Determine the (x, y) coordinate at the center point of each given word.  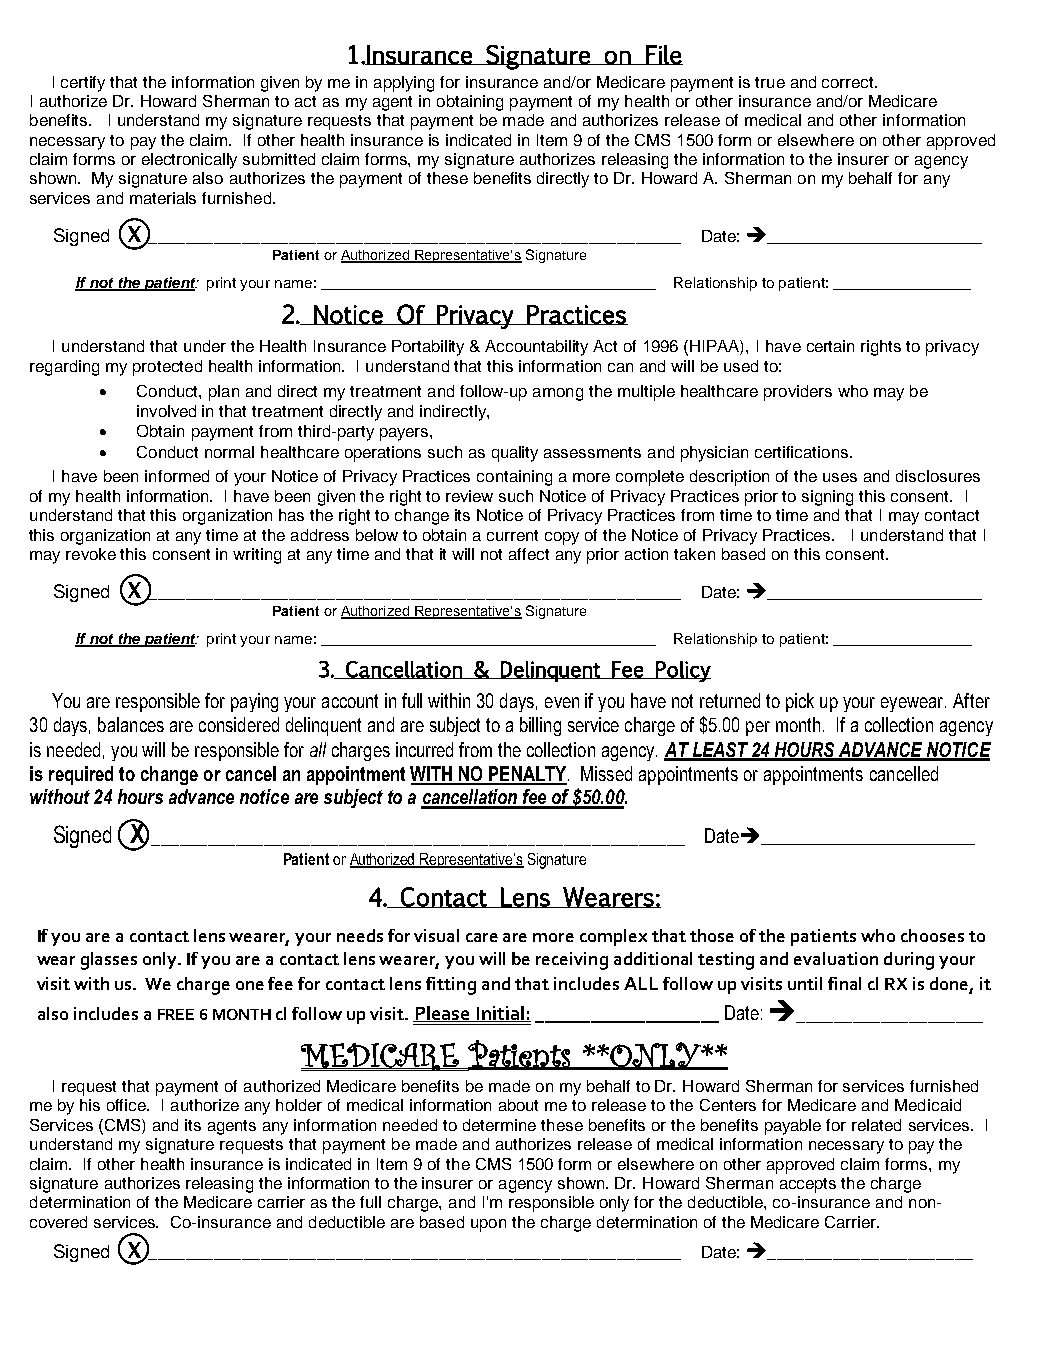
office (128, 1105)
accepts (808, 1185)
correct (849, 82)
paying (254, 702)
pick (800, 702)
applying (404, 84)
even (562, 702)
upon (488, 1225)
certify (83, 84)
